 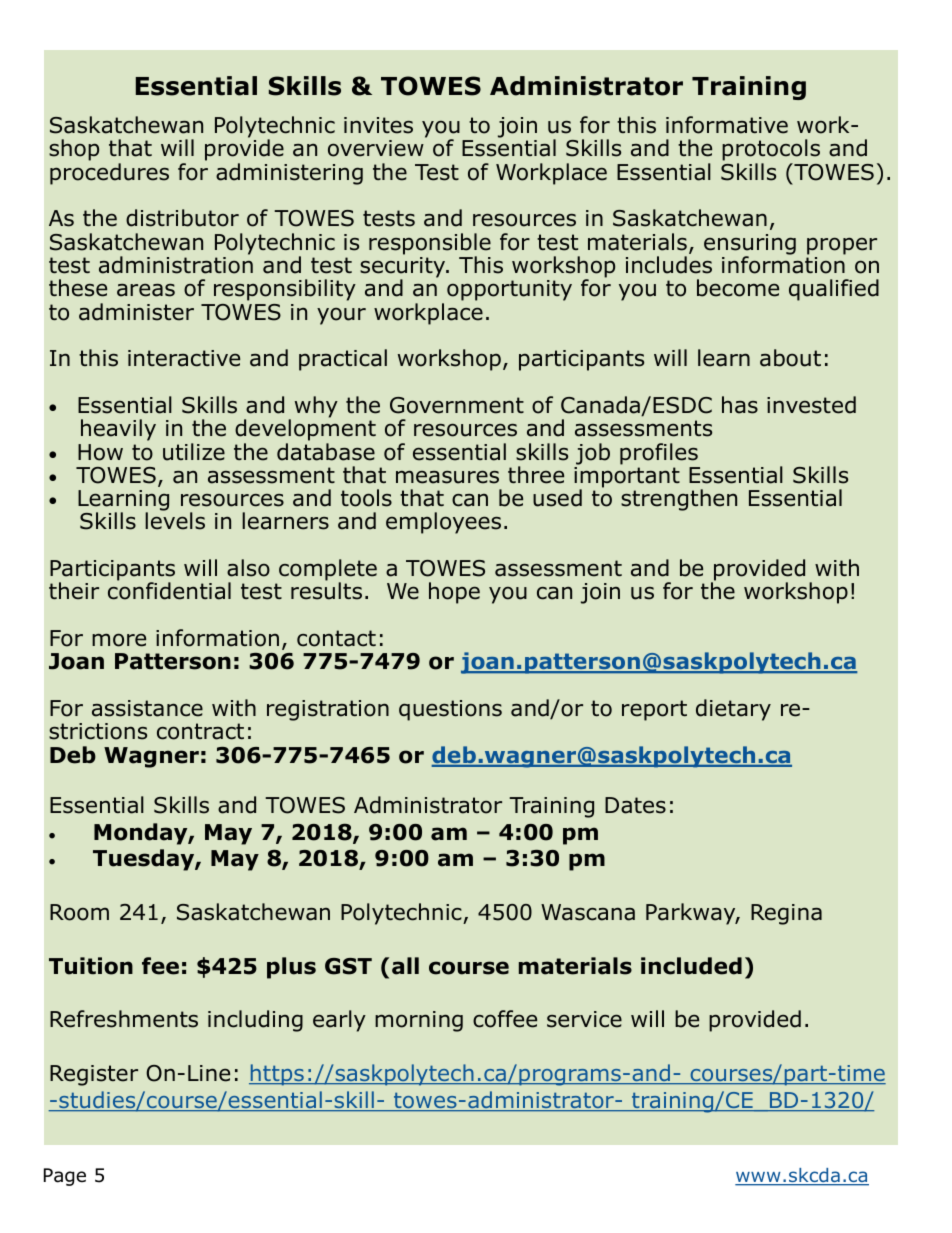 I want to click on overview, so click(x=376, y=148).
